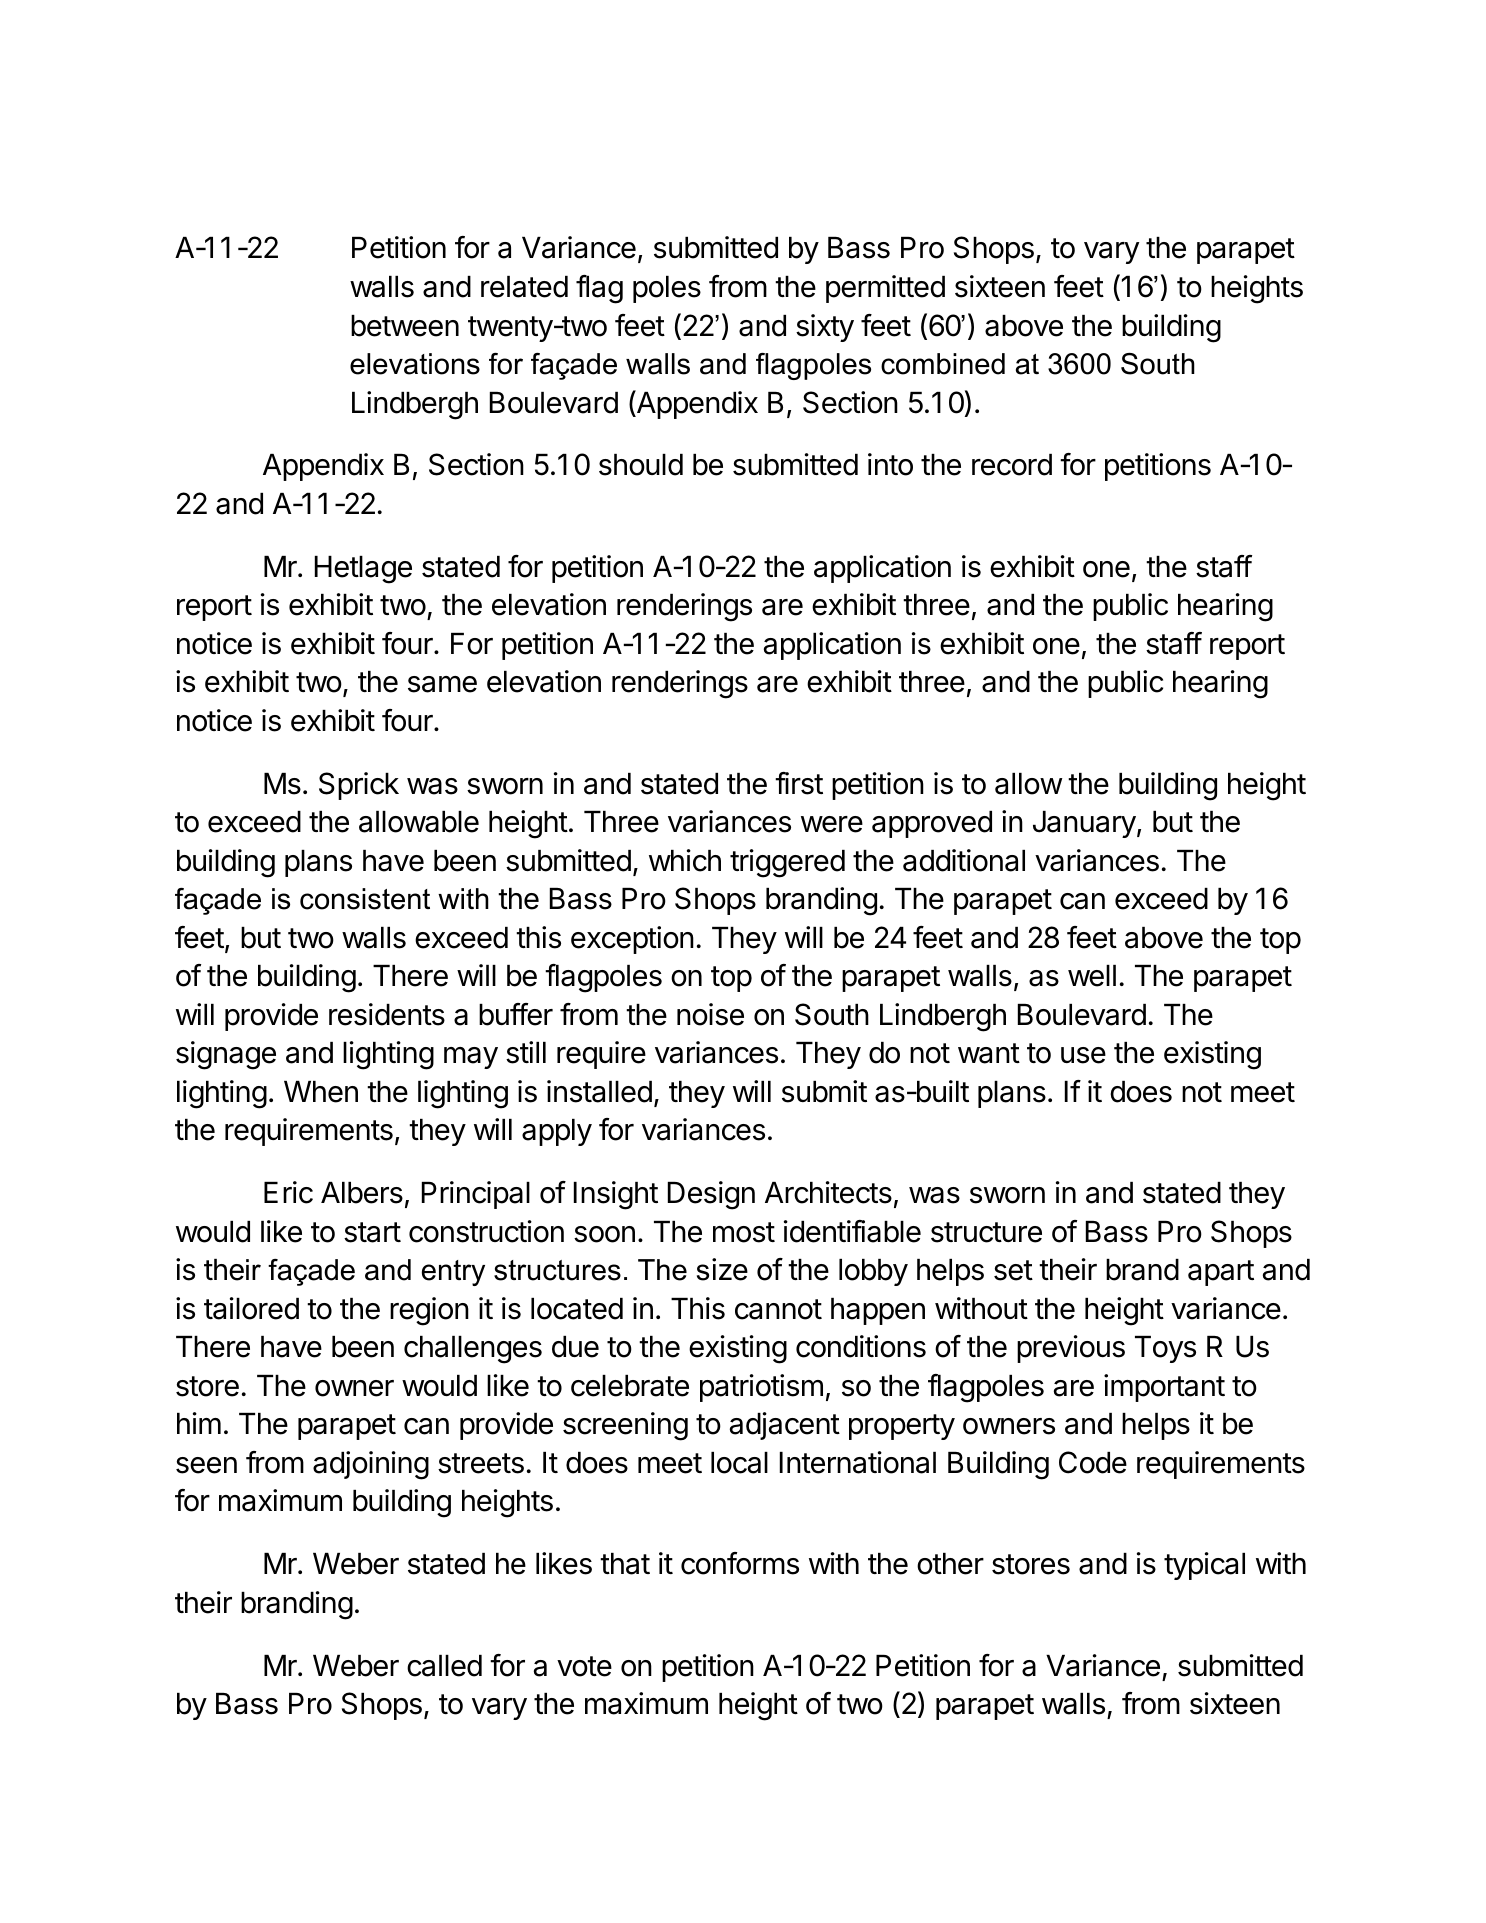 This document has height=1923, width=1486. What do you see at coordinates (405, 326) in the document?
I see `between` at bounding box center [405, 326].
